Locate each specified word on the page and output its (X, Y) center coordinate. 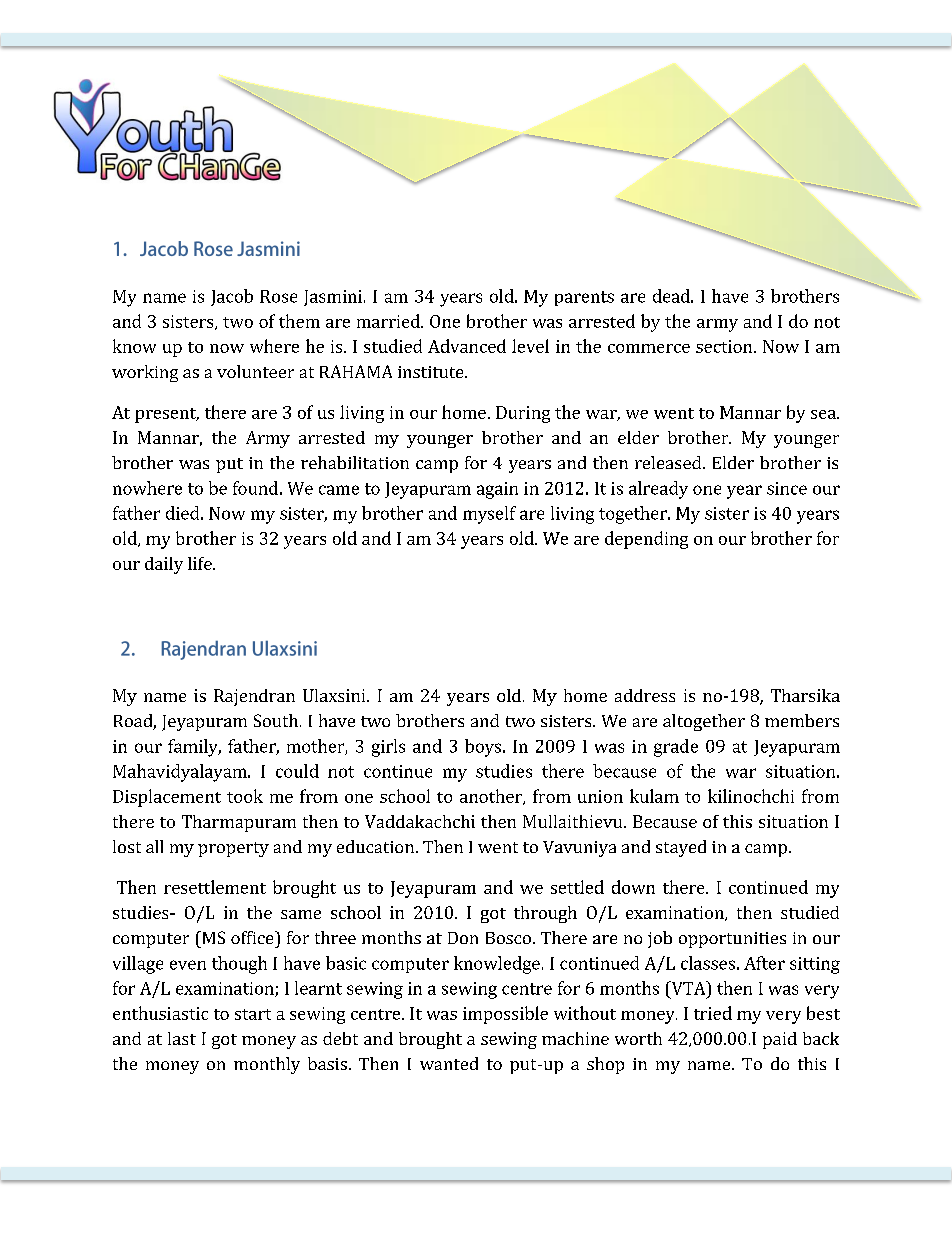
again (497, 490)
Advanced (467, 346)
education (375, 846)
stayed (681, 848)
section (725, 346)
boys (483, 748)
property (233, 849)
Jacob (232, 297)
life (201, 563)
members (802, 720)
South (276, 720)
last (182, 1038)
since (787, 488)
